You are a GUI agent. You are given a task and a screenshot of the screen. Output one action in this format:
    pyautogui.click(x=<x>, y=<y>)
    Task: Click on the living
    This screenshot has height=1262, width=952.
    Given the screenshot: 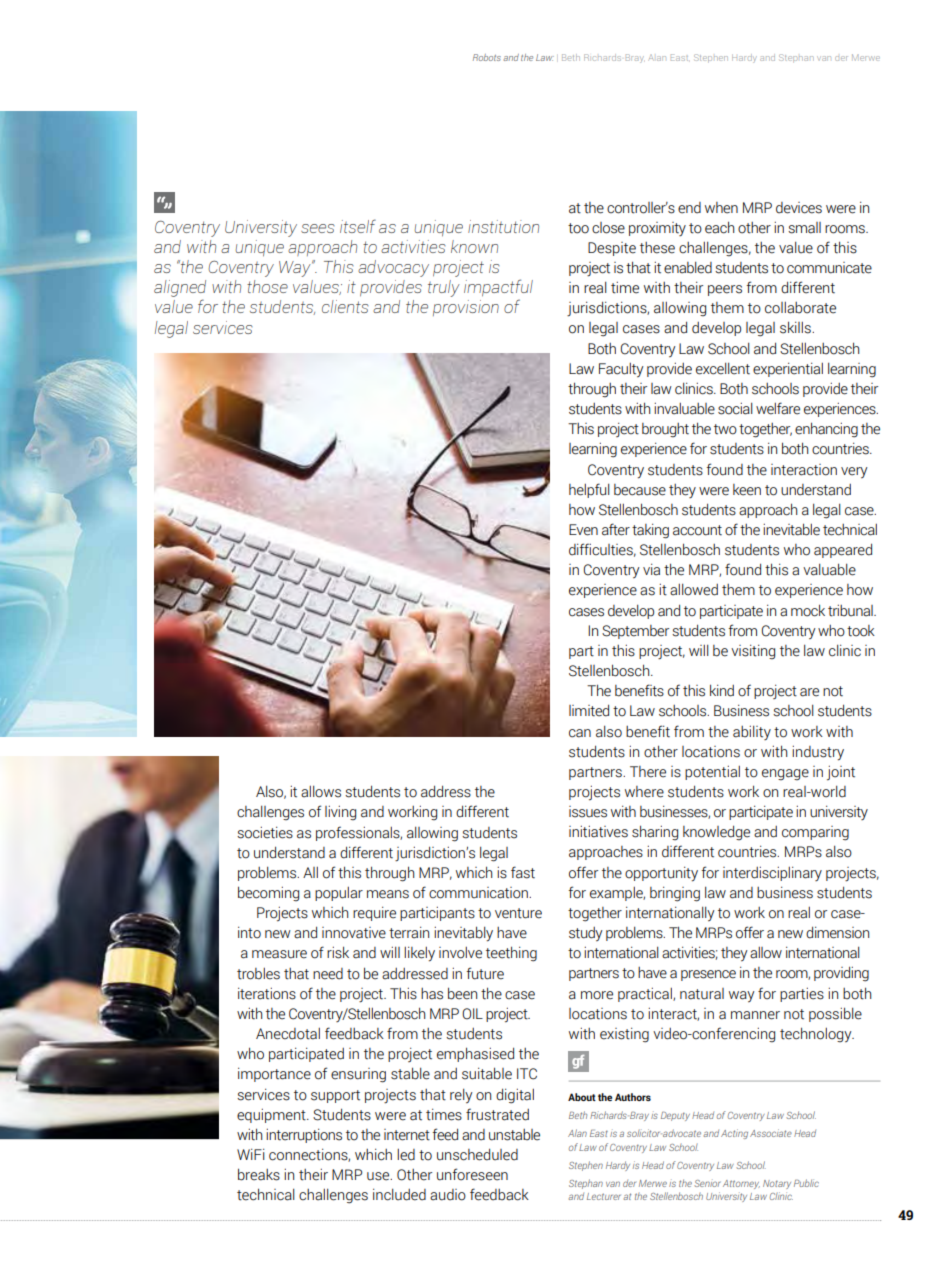 What is the action you would take?
    pyautogui.click(x=340, y=813)
